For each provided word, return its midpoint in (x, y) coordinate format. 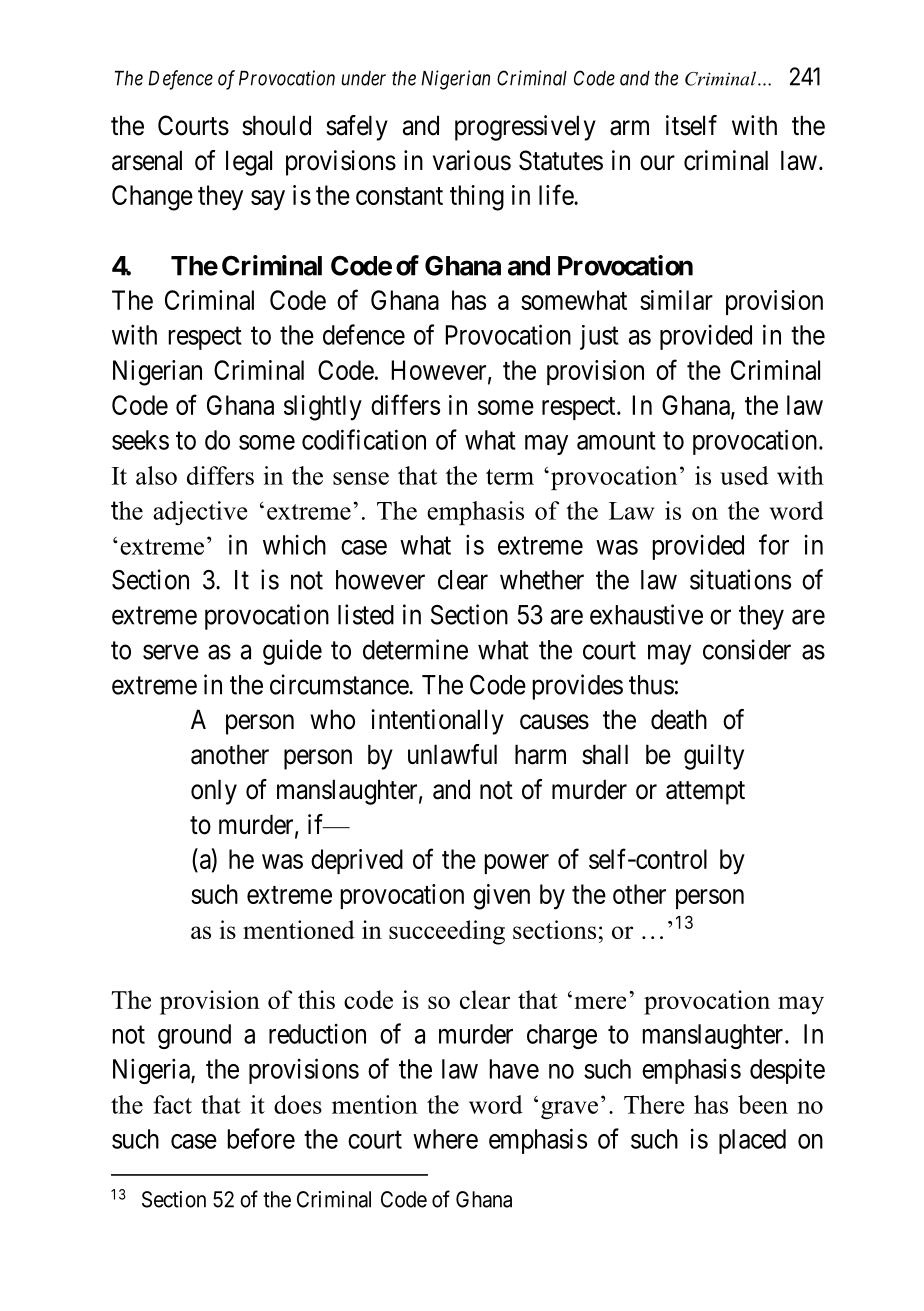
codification (364, 439)
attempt (705, 793)
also (156, 475)
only (214, 792)
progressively (525, 128)
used (744, 475)
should (276, 125)
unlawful (452, 754)
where (445, 1139)
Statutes (561, 160)
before (261, 1138)
